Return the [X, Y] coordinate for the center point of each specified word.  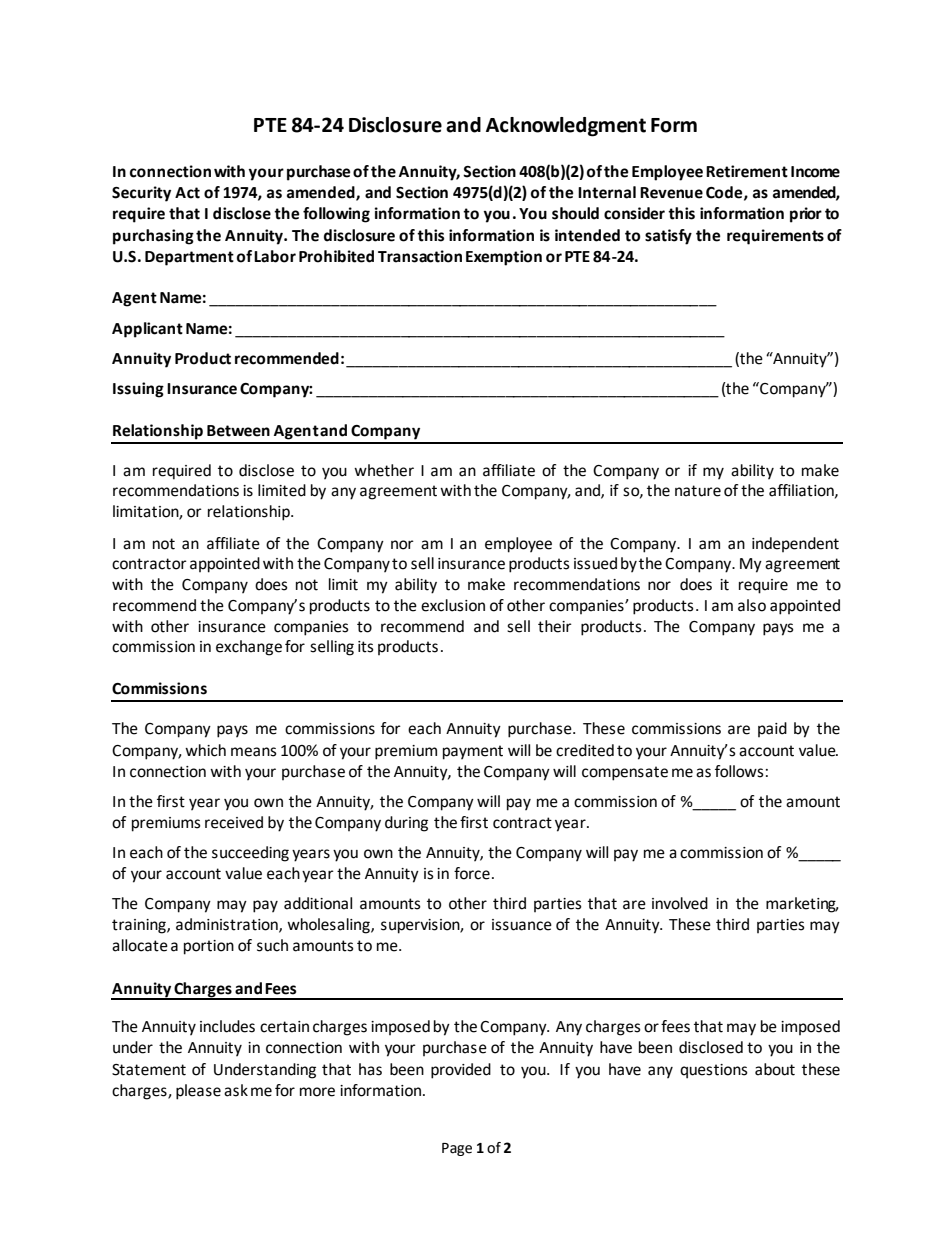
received [234, 822]
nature [698, 491]
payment [473, 752]
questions [714, 1071]
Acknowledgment [566, 127]
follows [739, 771]
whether [384, 470]
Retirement [747, 171]
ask [236, 1090]
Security [141, 194]
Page [457, 1149]
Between [238, 431]
